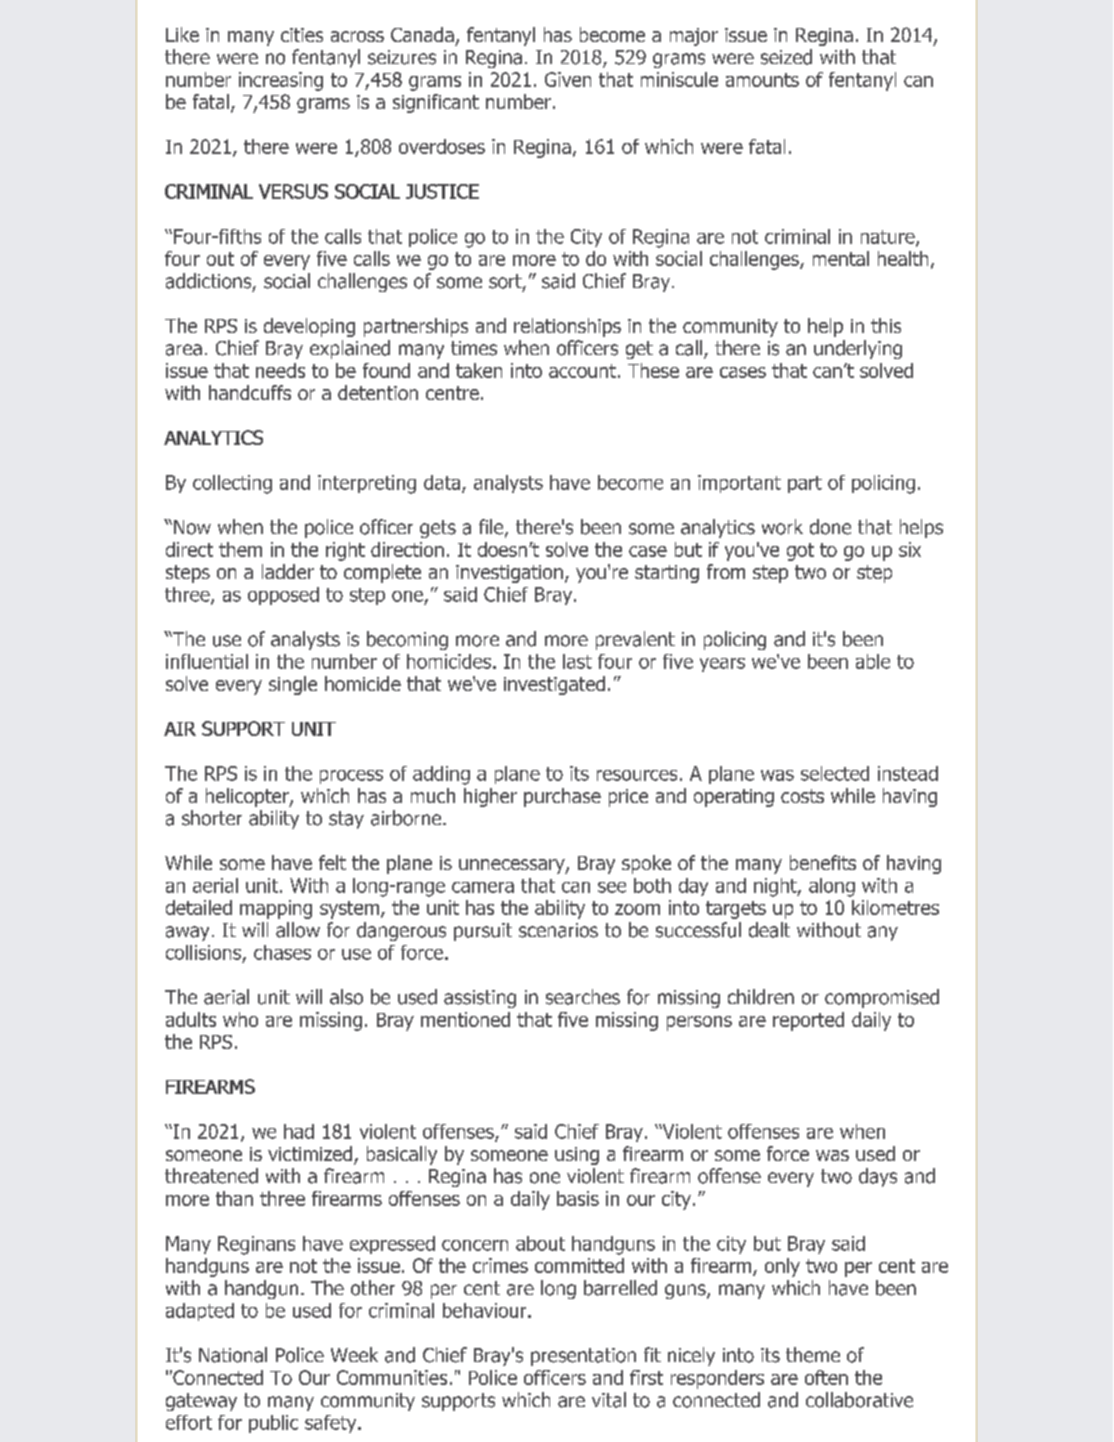 This image has height=1442, width=1114. Describe the element at coordinates (808, 1021) in the image. I see `reported` at that location.
